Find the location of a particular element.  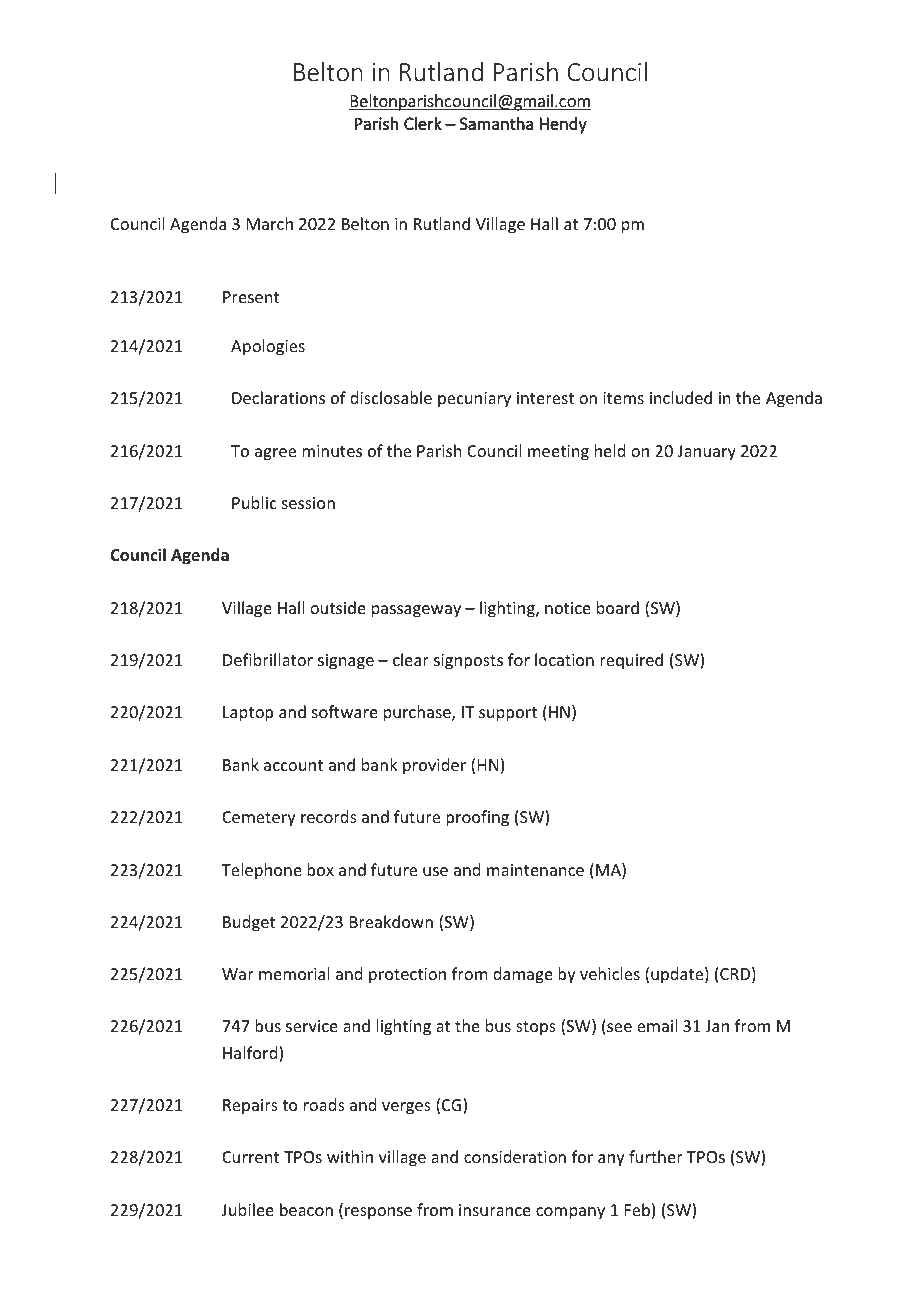

session is located at coordinates (308, 503).
